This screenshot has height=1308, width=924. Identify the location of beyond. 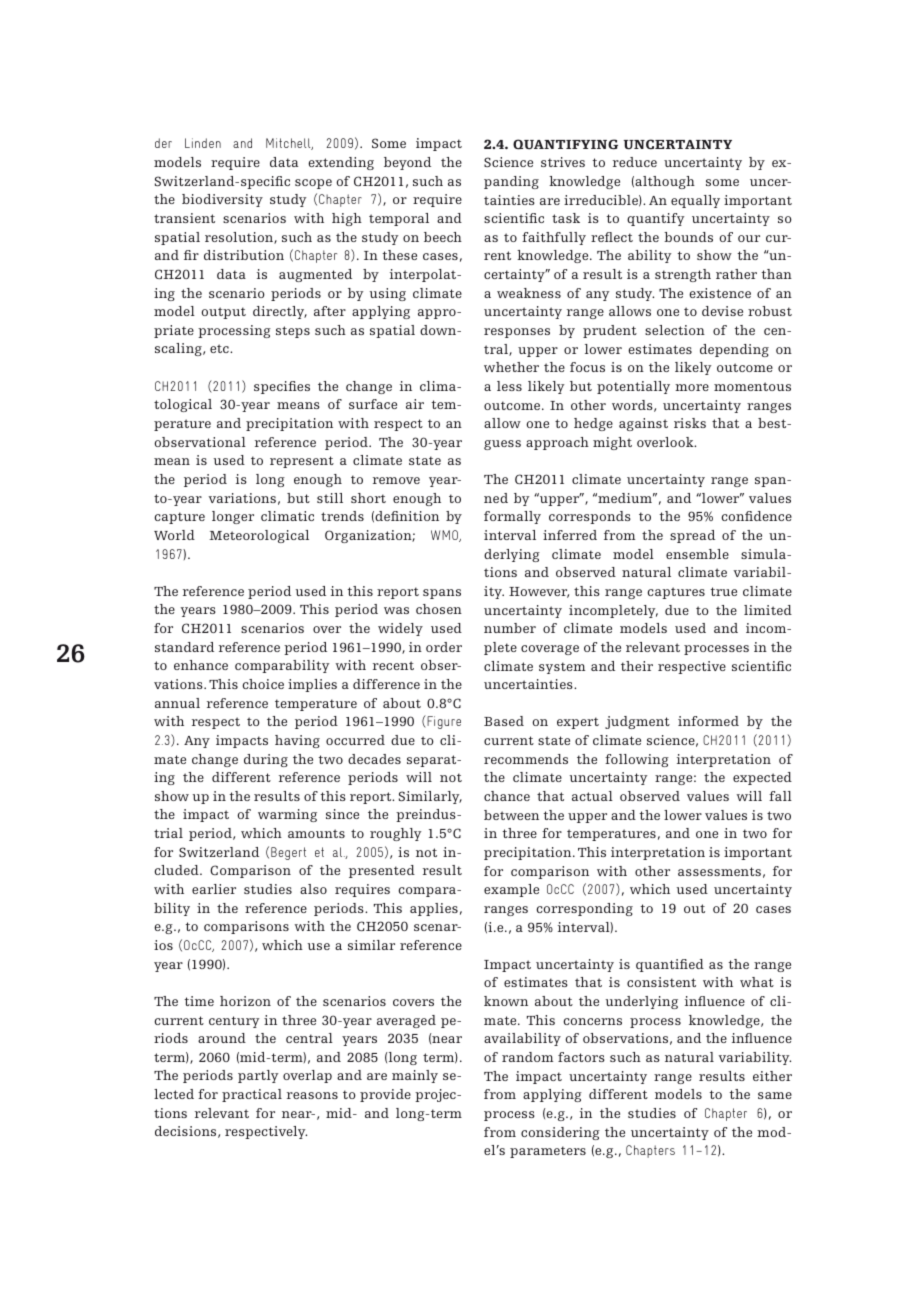
(407, 163).
